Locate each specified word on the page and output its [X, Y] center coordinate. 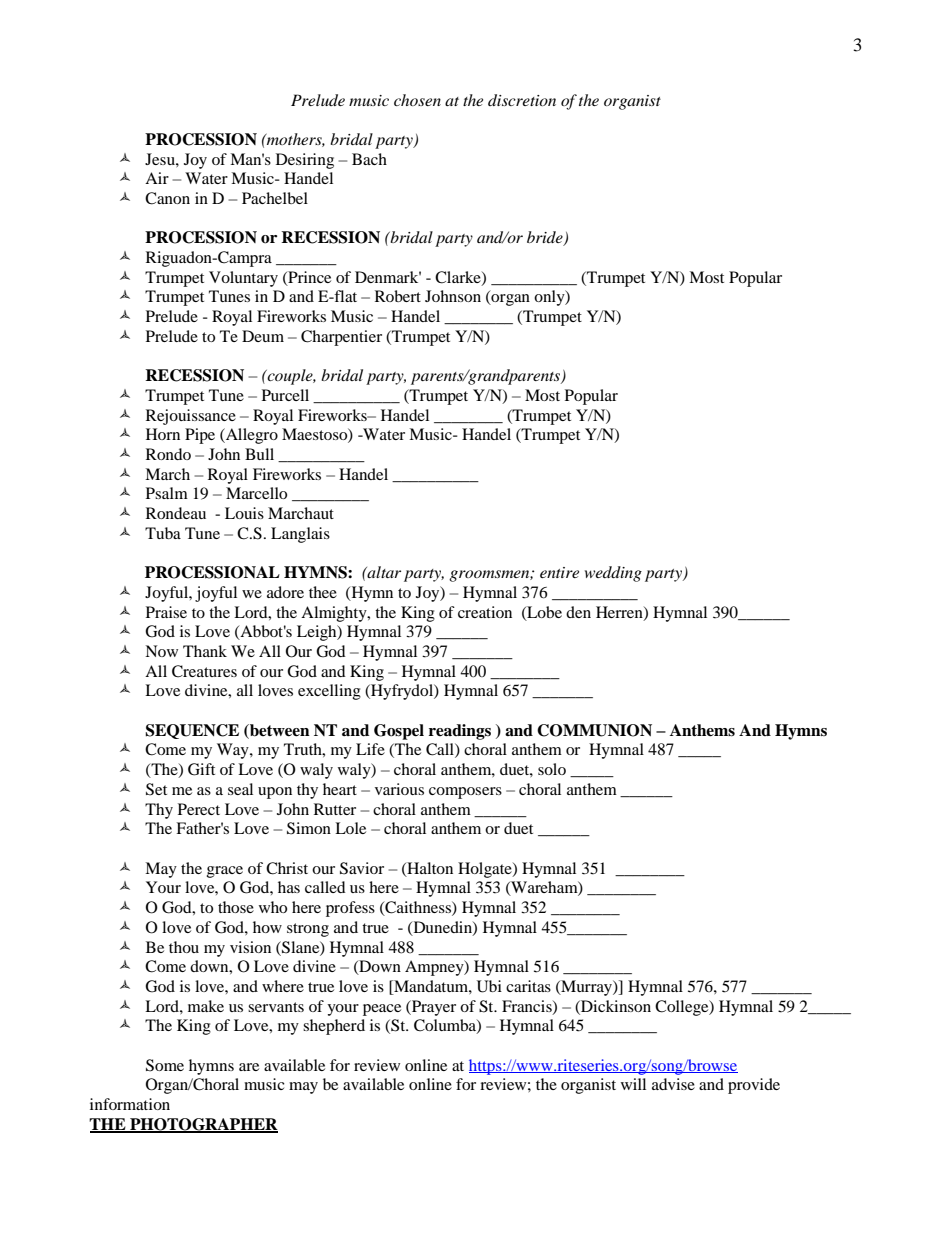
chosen [417, 100]
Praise [166, 612]
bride [546, 238]
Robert [398, 296]
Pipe [200, 436]
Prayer [433, 1008]
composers [465, 793]
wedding [613, 574]
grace [225, 872]
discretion [522, 100]
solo [552, 769]
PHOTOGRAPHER [203, 1125]
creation [485, 612]
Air [157, 178]
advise [673, 1084]
